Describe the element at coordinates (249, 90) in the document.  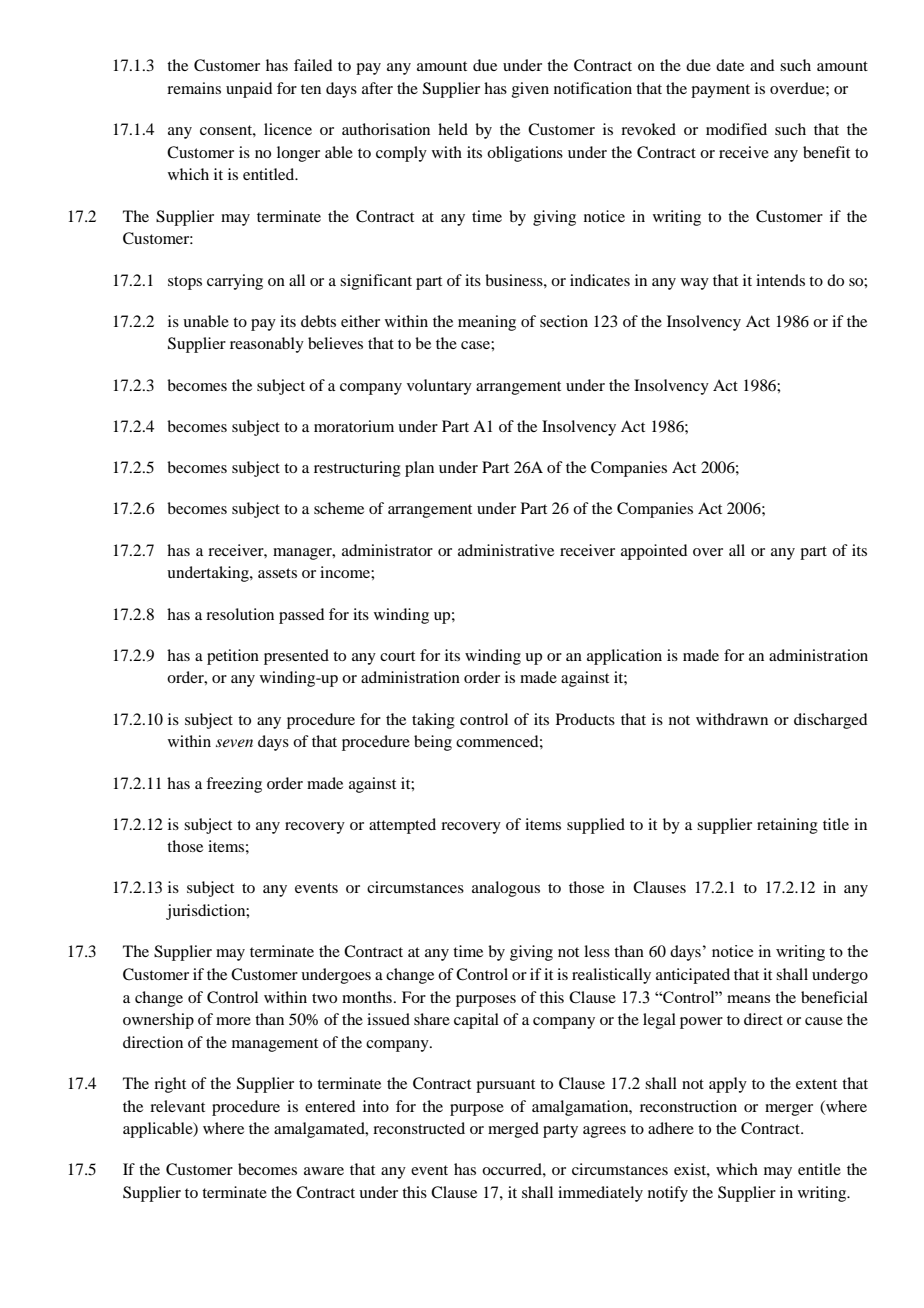
I see `unpaid` at that location.
